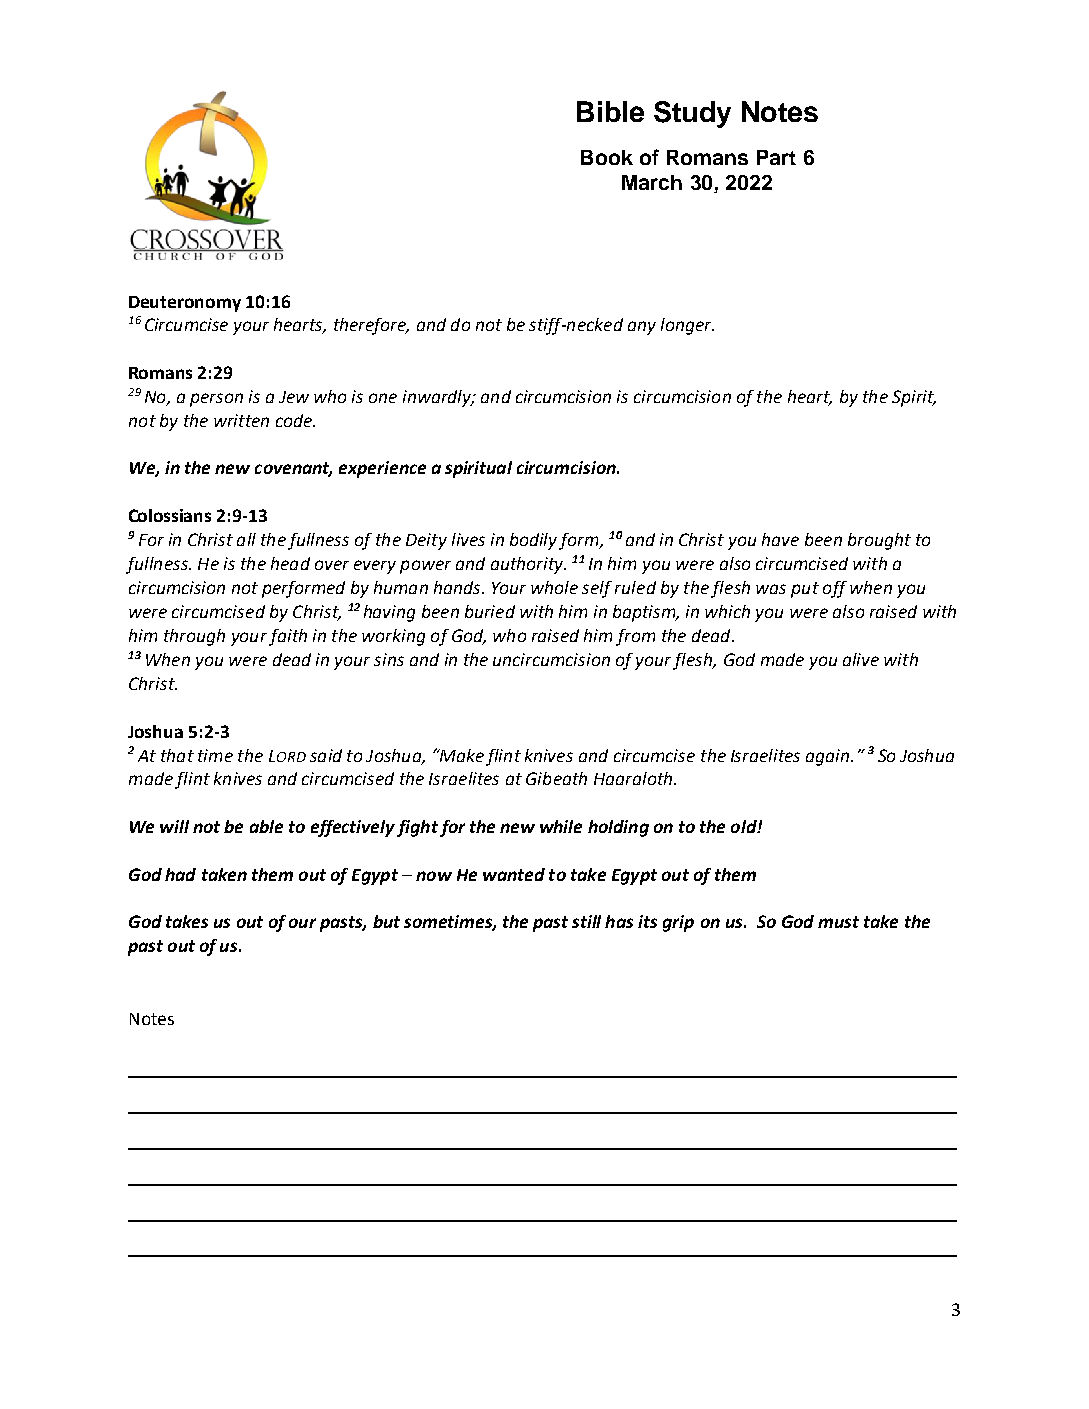 Image resolution: width=1089 pixels, height=1409 pixels. I want to click on faith, so click(288, 637).
